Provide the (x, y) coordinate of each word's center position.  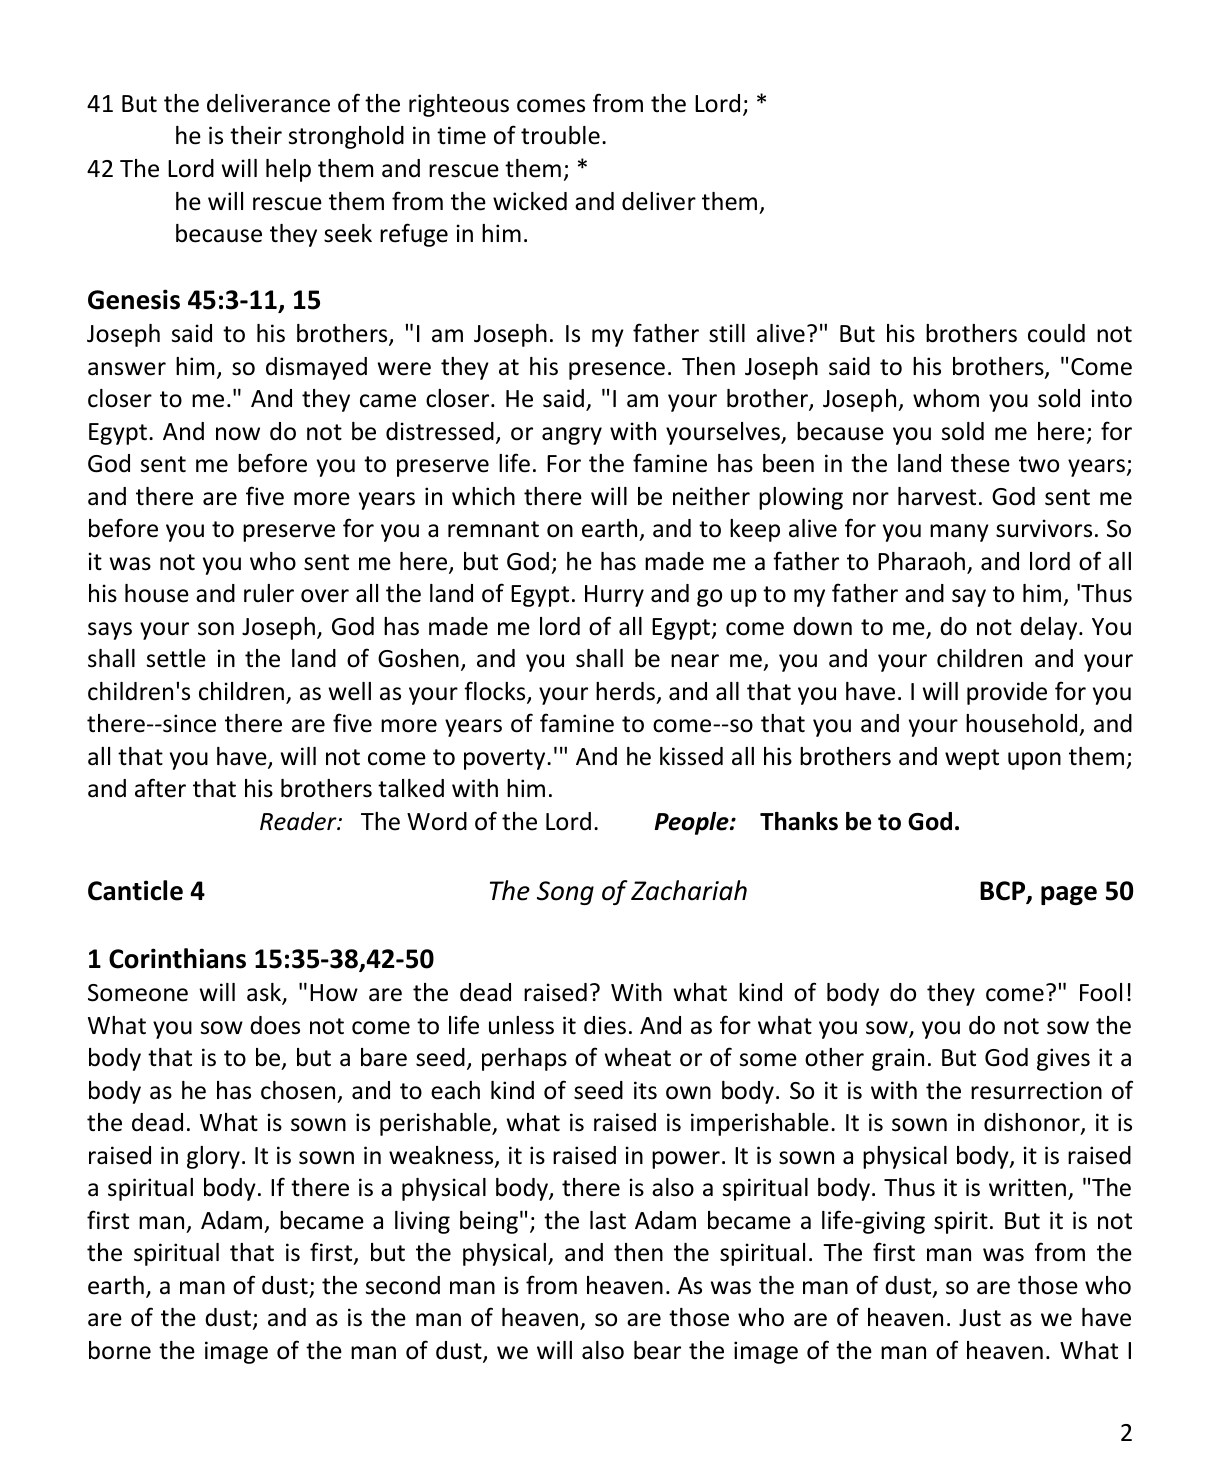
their (256, 135)
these (980, 463)
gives (1063, 1059)
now (238, 434)
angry (572, 436)
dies (605, 1025)
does (275, 1025)
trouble (560, 135)
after (160, 788)
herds (625, 691)
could (1056, 333)
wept (972, 759)
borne (120, 1350)
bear (657, 1350)
